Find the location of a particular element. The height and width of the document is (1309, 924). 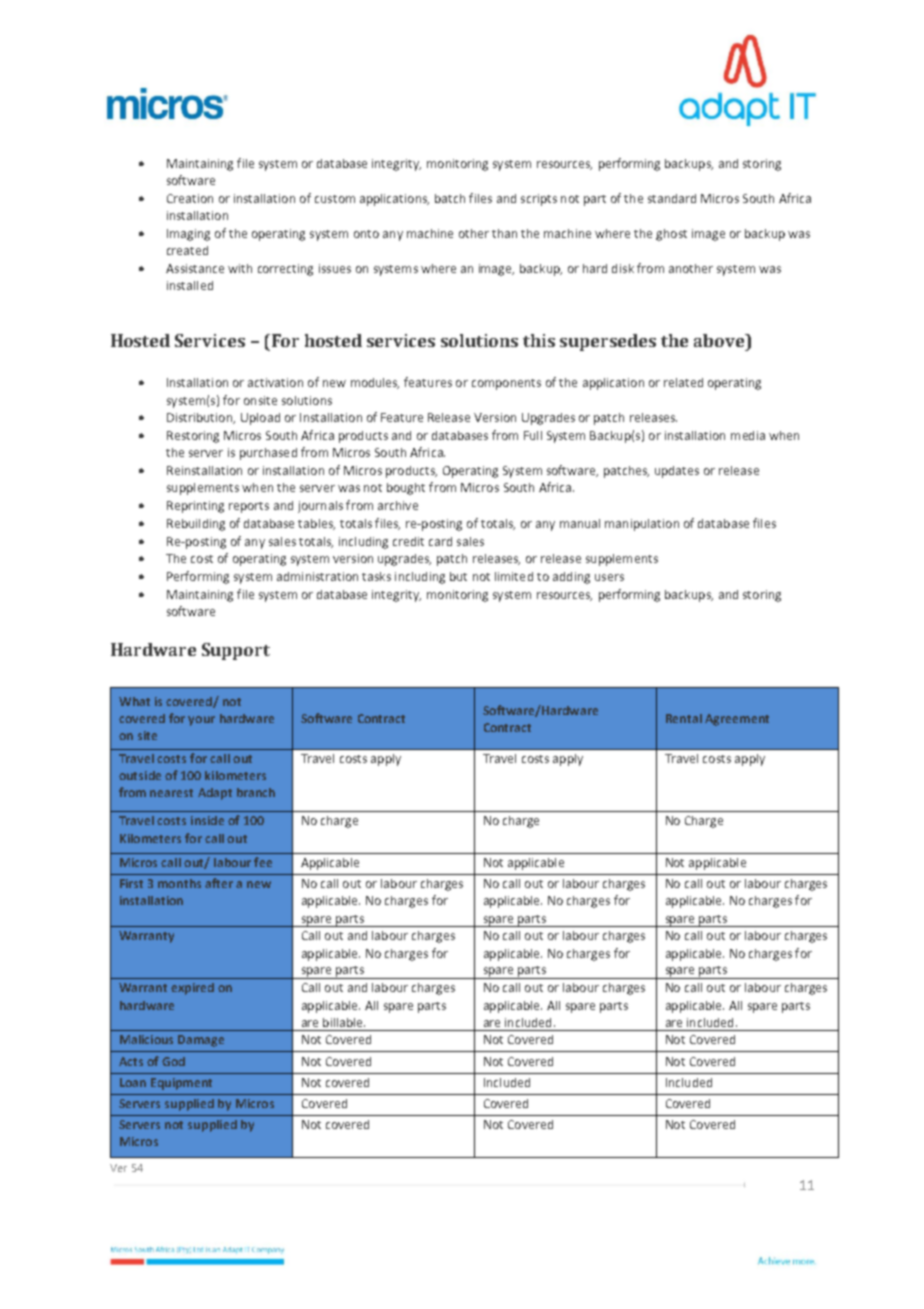

Imaging is located at coordinates (188, 235).
